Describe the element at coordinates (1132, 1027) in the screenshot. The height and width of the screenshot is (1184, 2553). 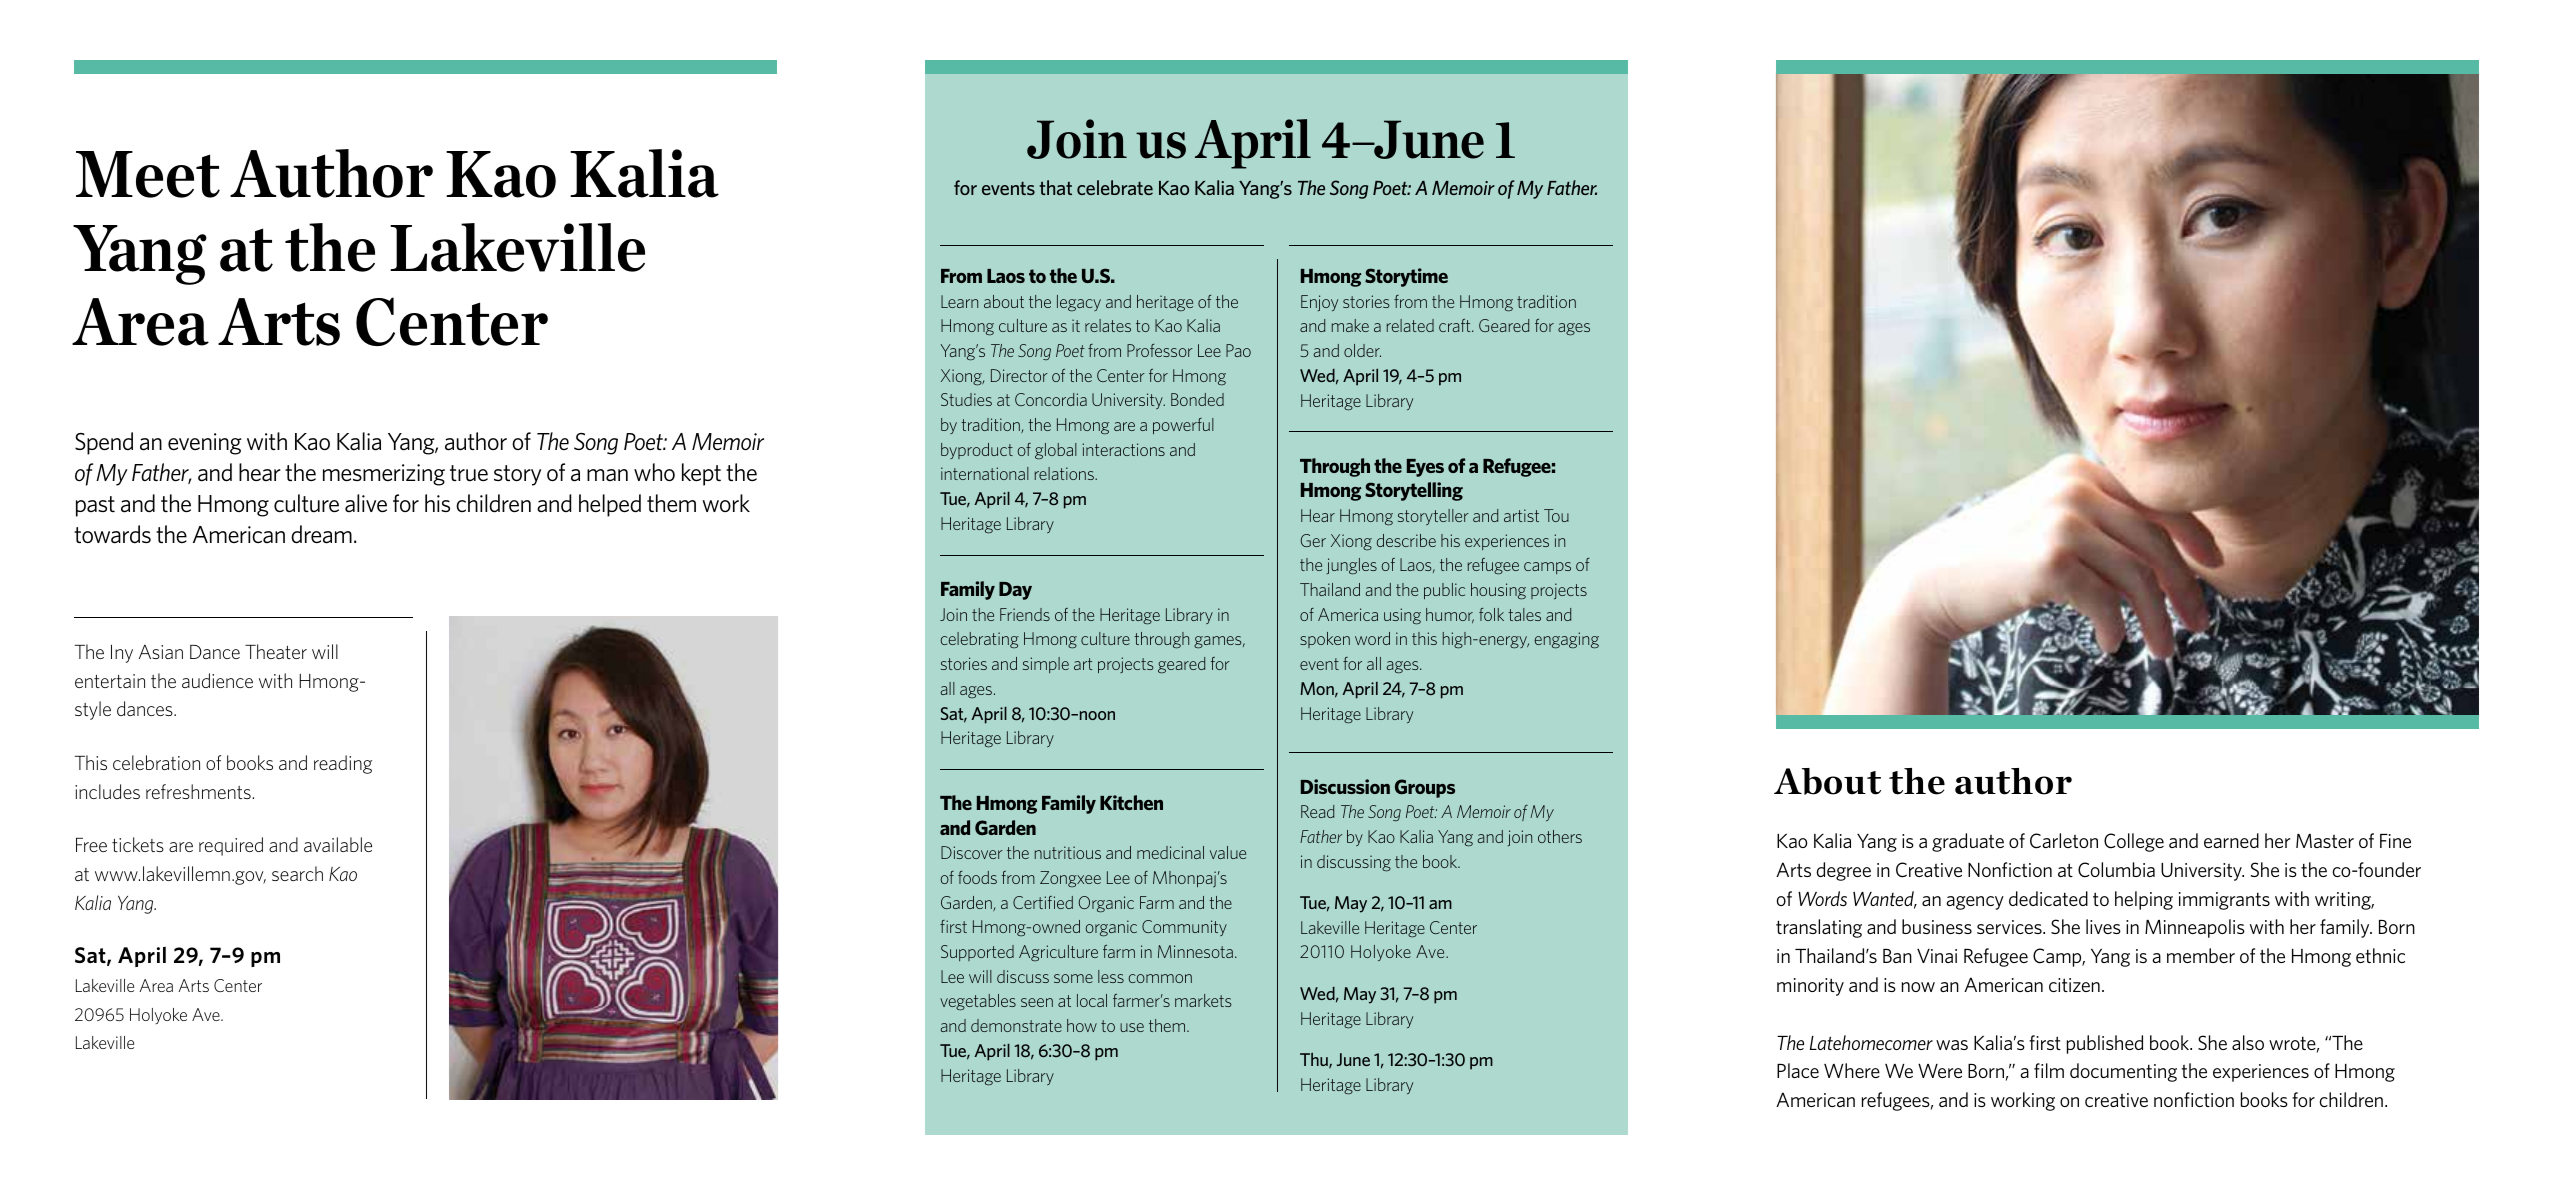
I see `use` at that location.
